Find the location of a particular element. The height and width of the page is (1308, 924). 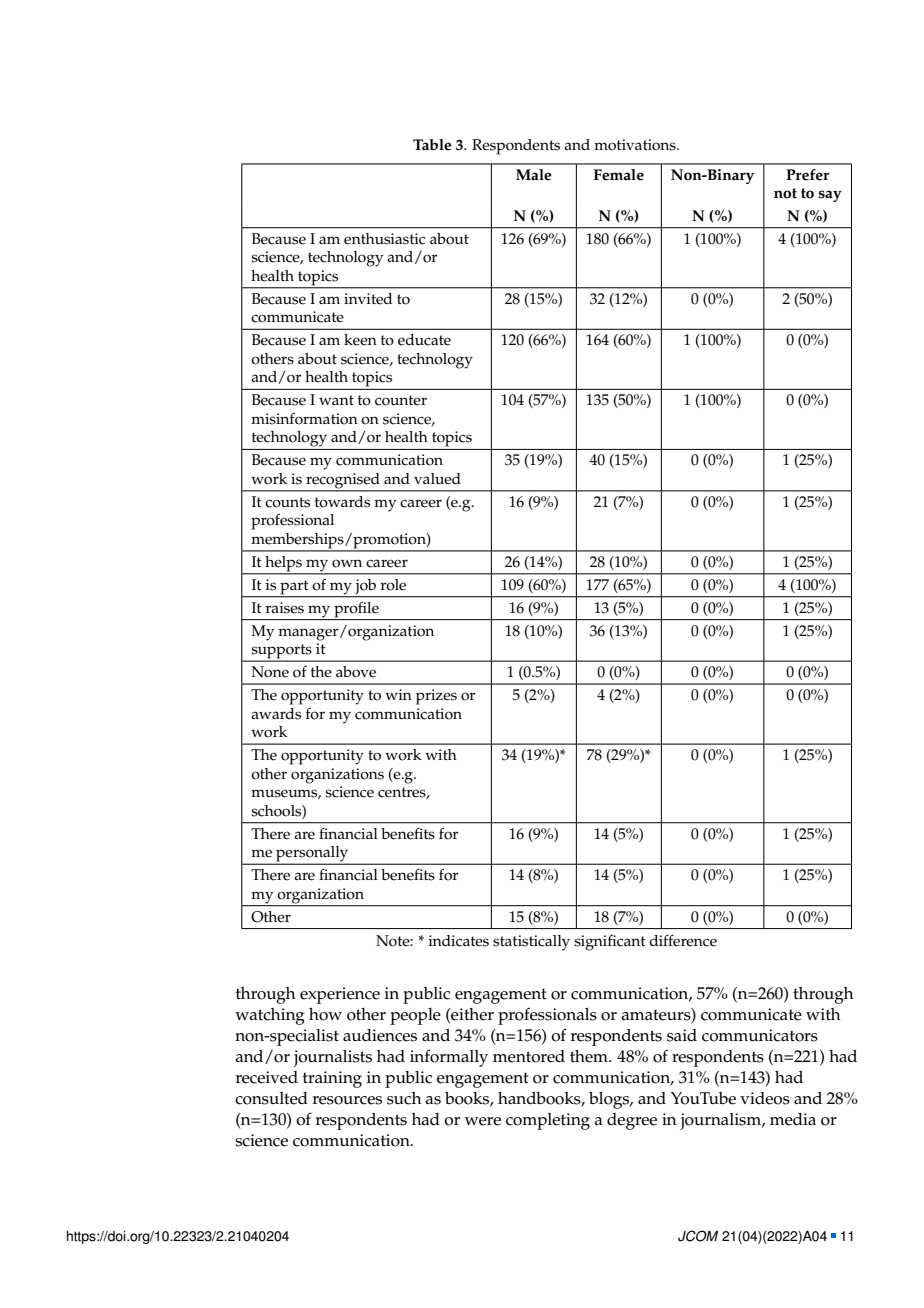

want is located at coordinates (336, 400).
